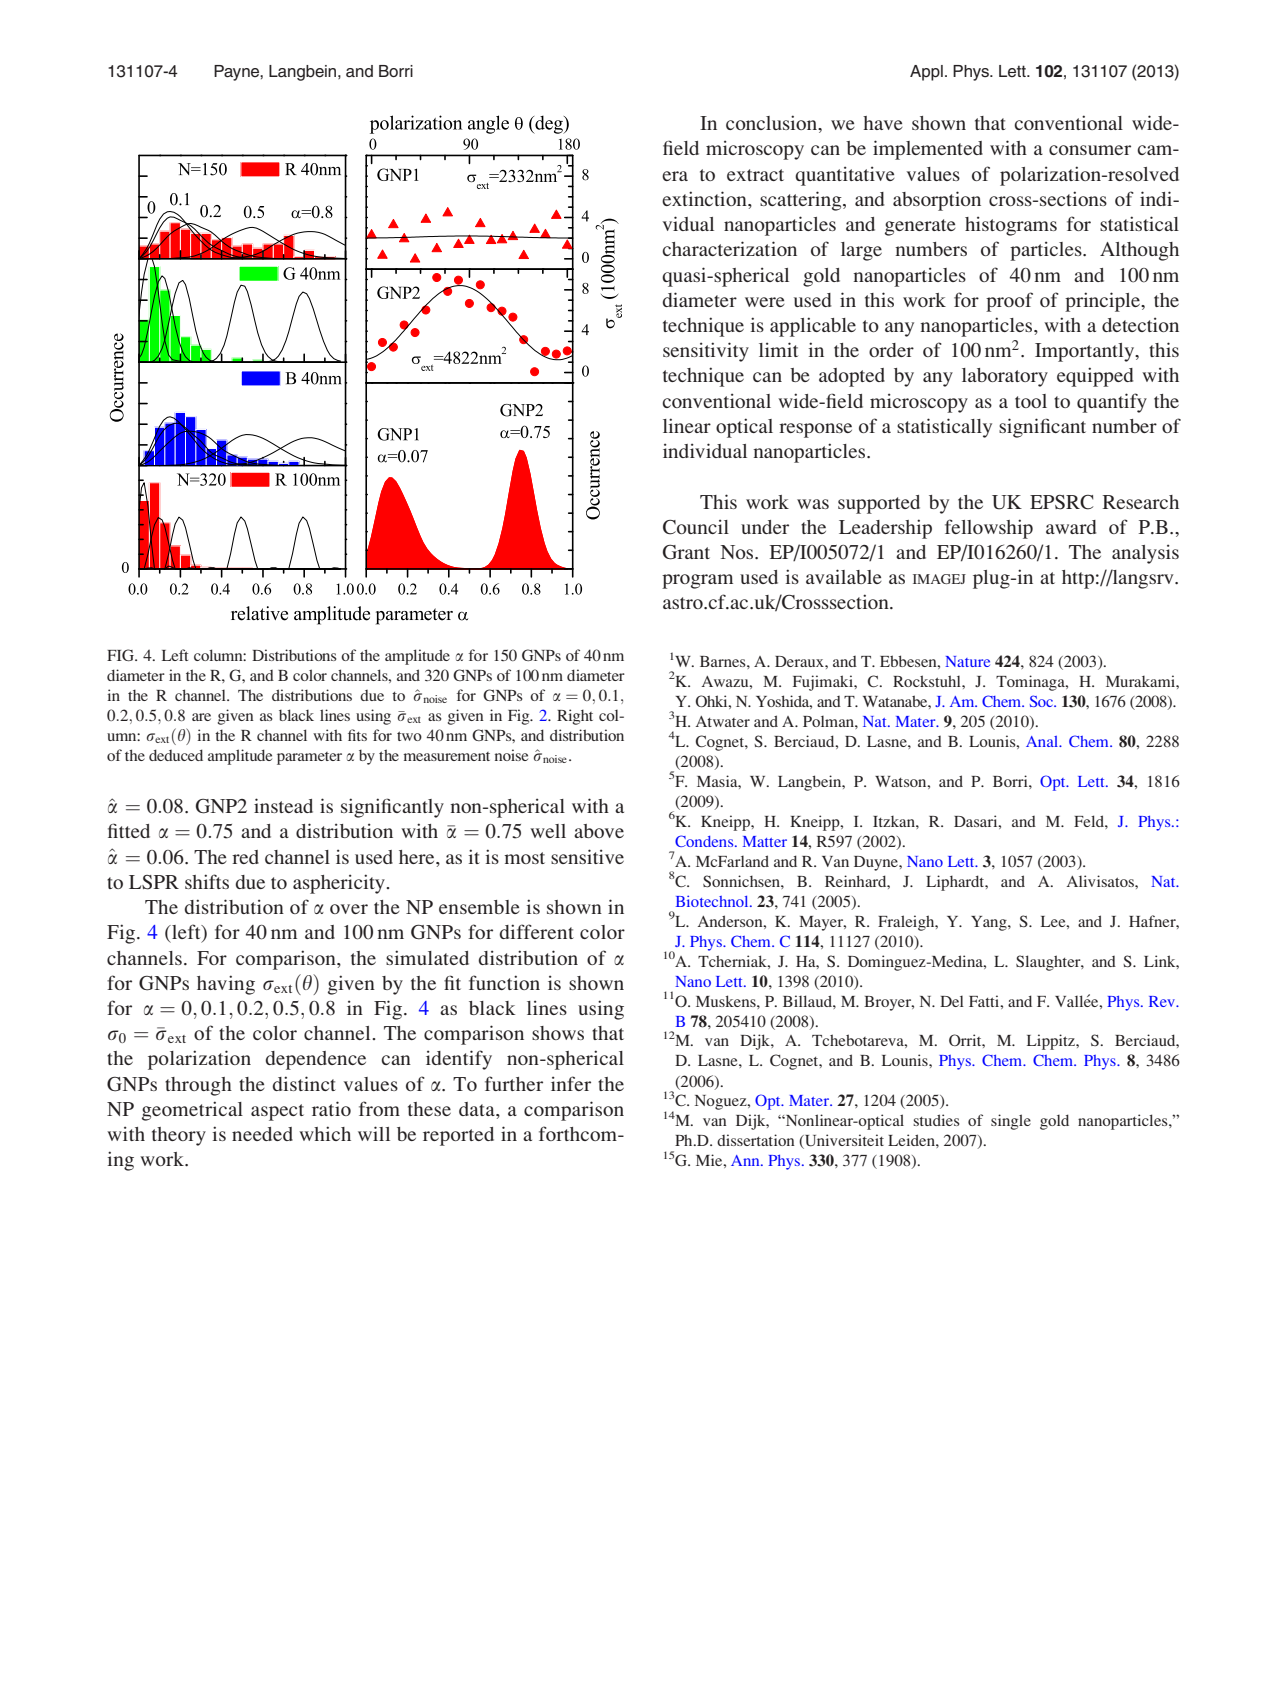  I want to click on sensitivity, so click(706, 352).
